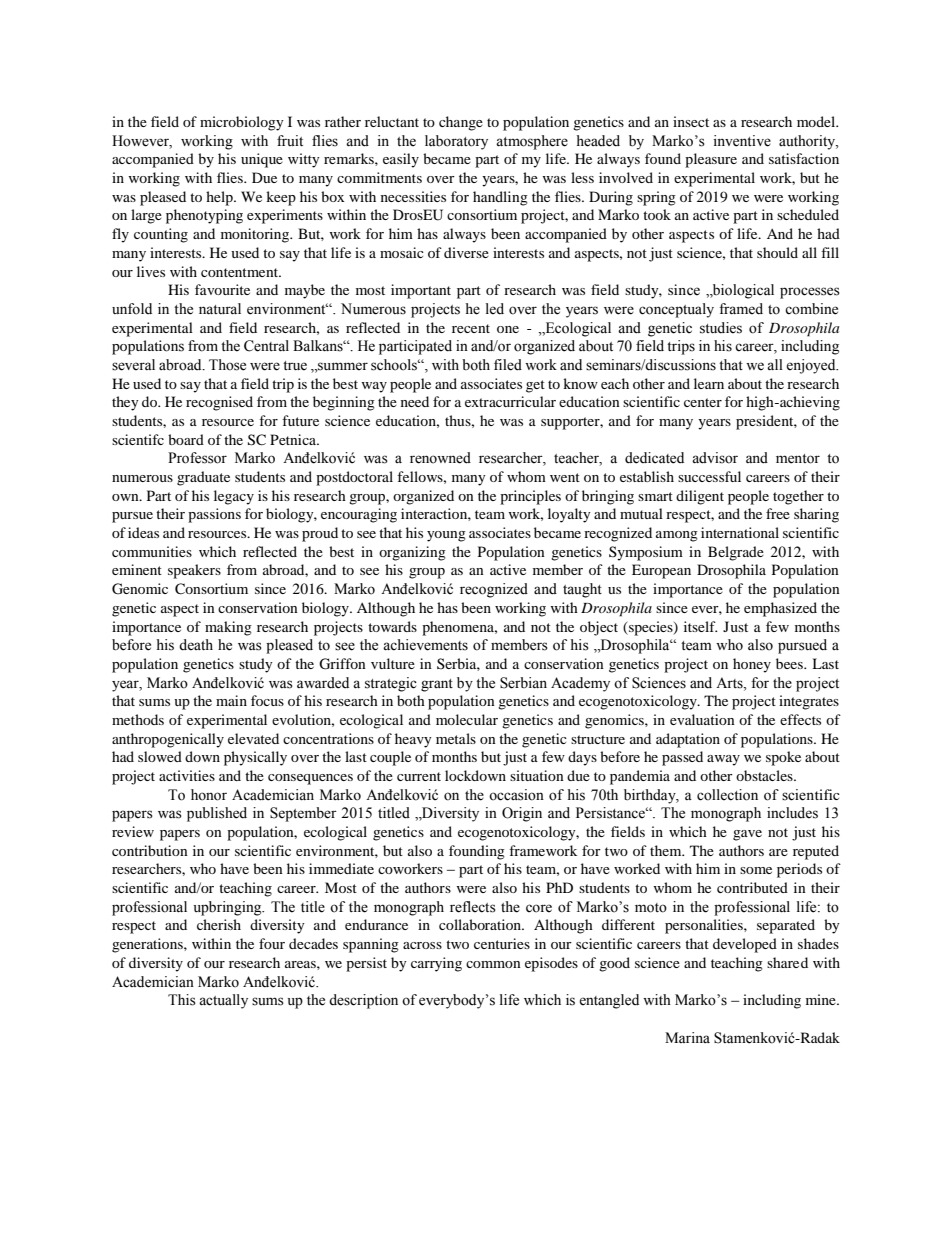 The width and height of the screenshot is (952, 1233). What do you see at coordinates (209, 795) in the screenshot?
I see `honor` at bounding box center [209, 795].
